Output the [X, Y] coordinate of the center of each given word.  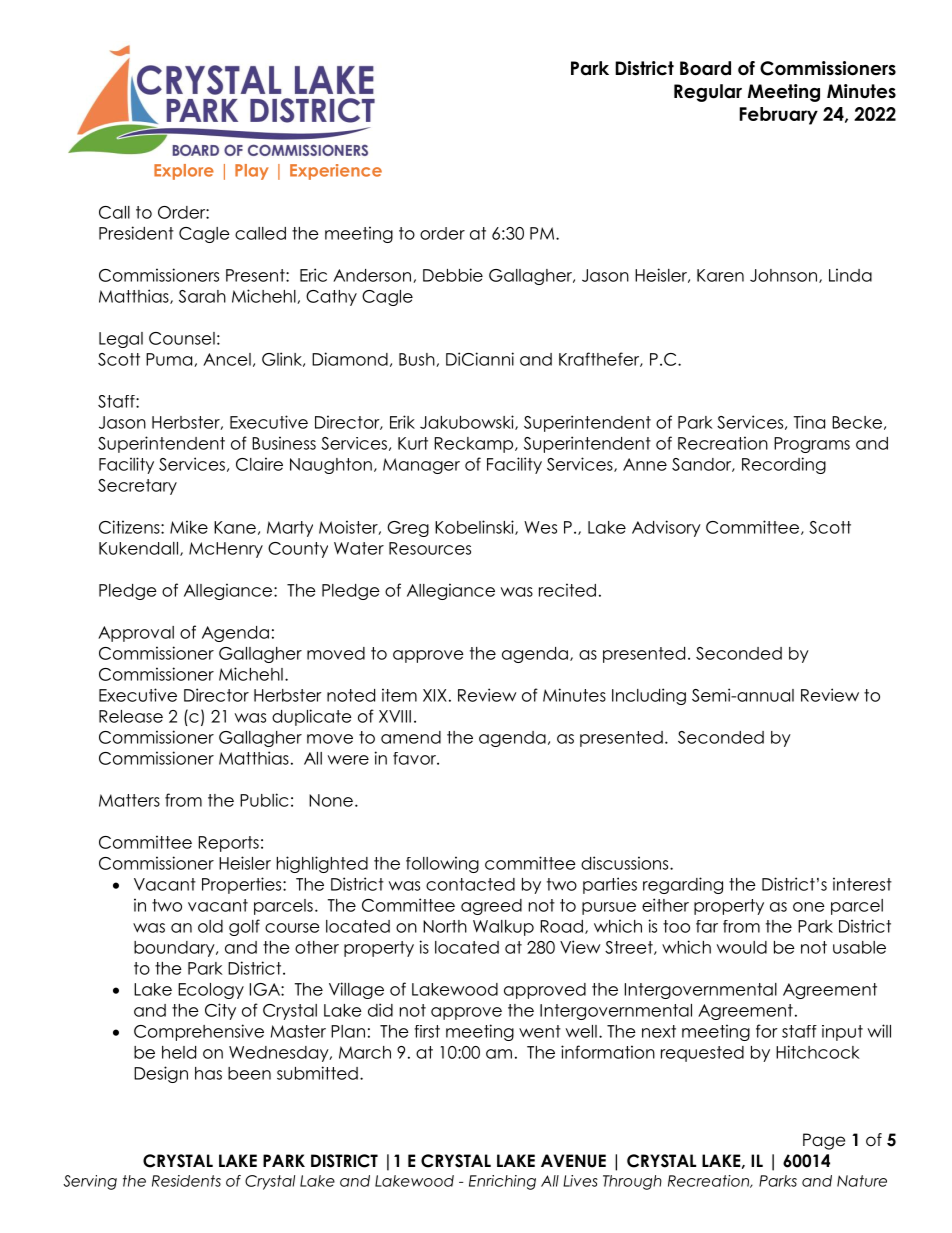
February [779, 116]
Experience [336, 172]
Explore [184, 172]
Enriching [502, 1182]
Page [824, 1141]
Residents [186, 1181]
